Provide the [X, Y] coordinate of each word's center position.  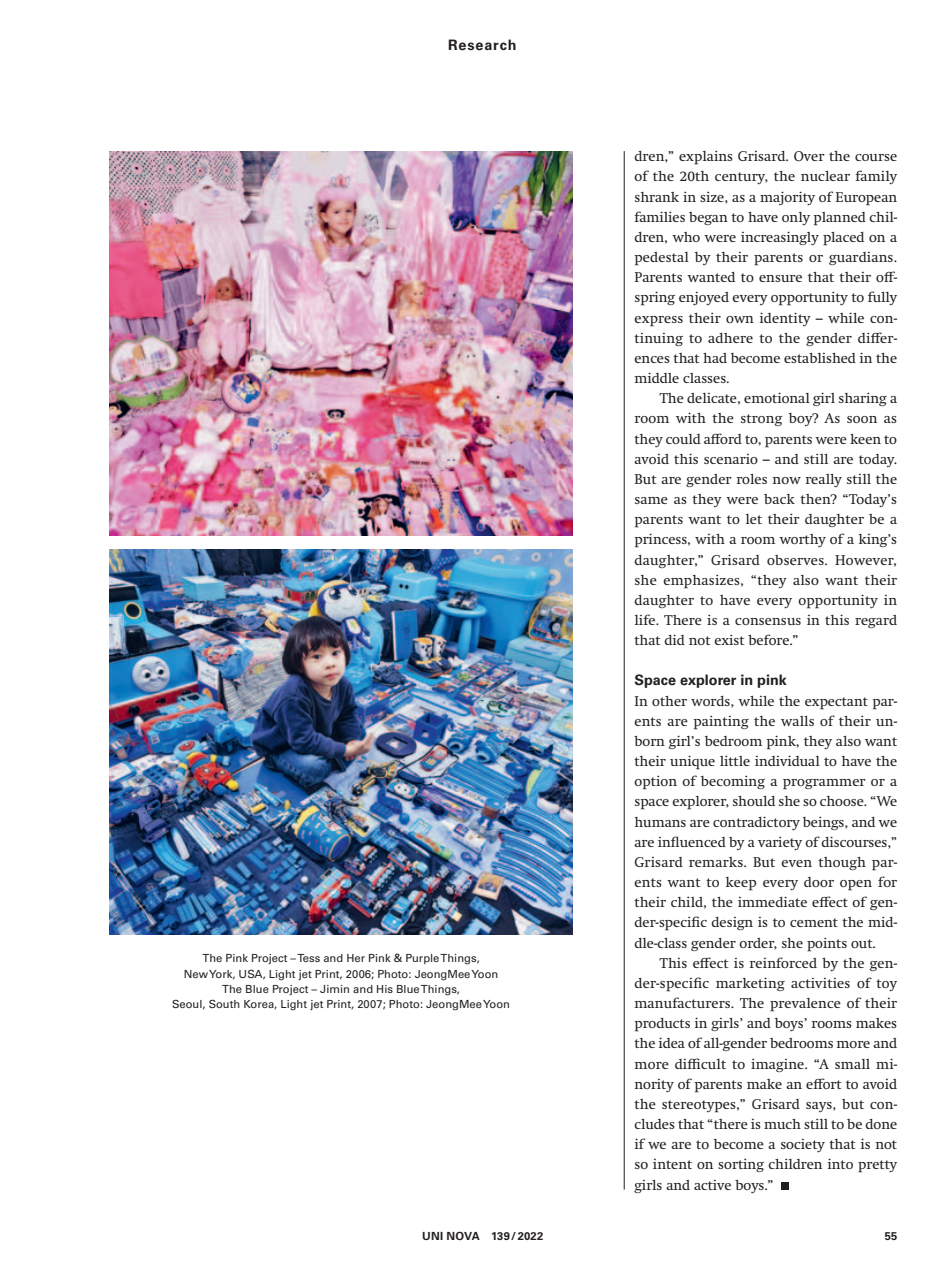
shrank [657, 197]
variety [780, 843]
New [196, 974]
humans [660, 822]
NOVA [463, 1235]
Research [482, 45]
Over [809, 156]
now [787, 480]
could [683, 439]
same [651, 500]
